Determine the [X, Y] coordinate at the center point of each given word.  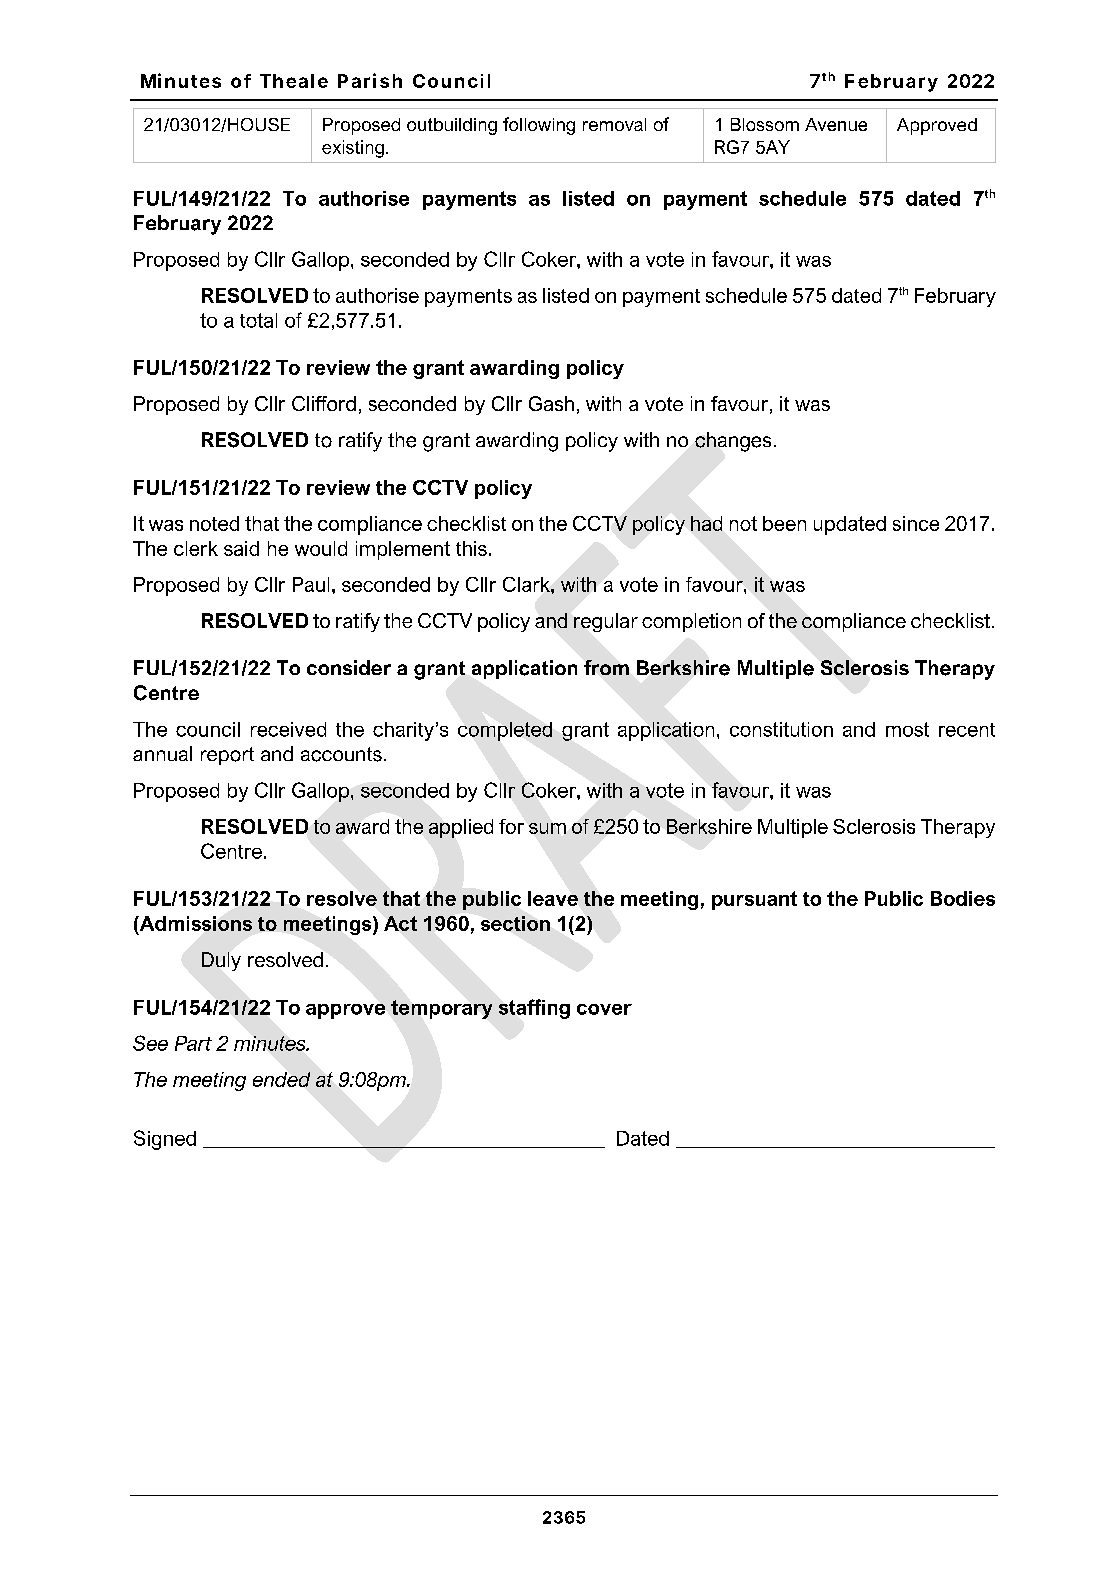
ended [281, 1079]
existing [353, 149]
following [539, 126]
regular [606, 622]
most [907, 729]
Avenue [836, 124]
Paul [311, 584]
